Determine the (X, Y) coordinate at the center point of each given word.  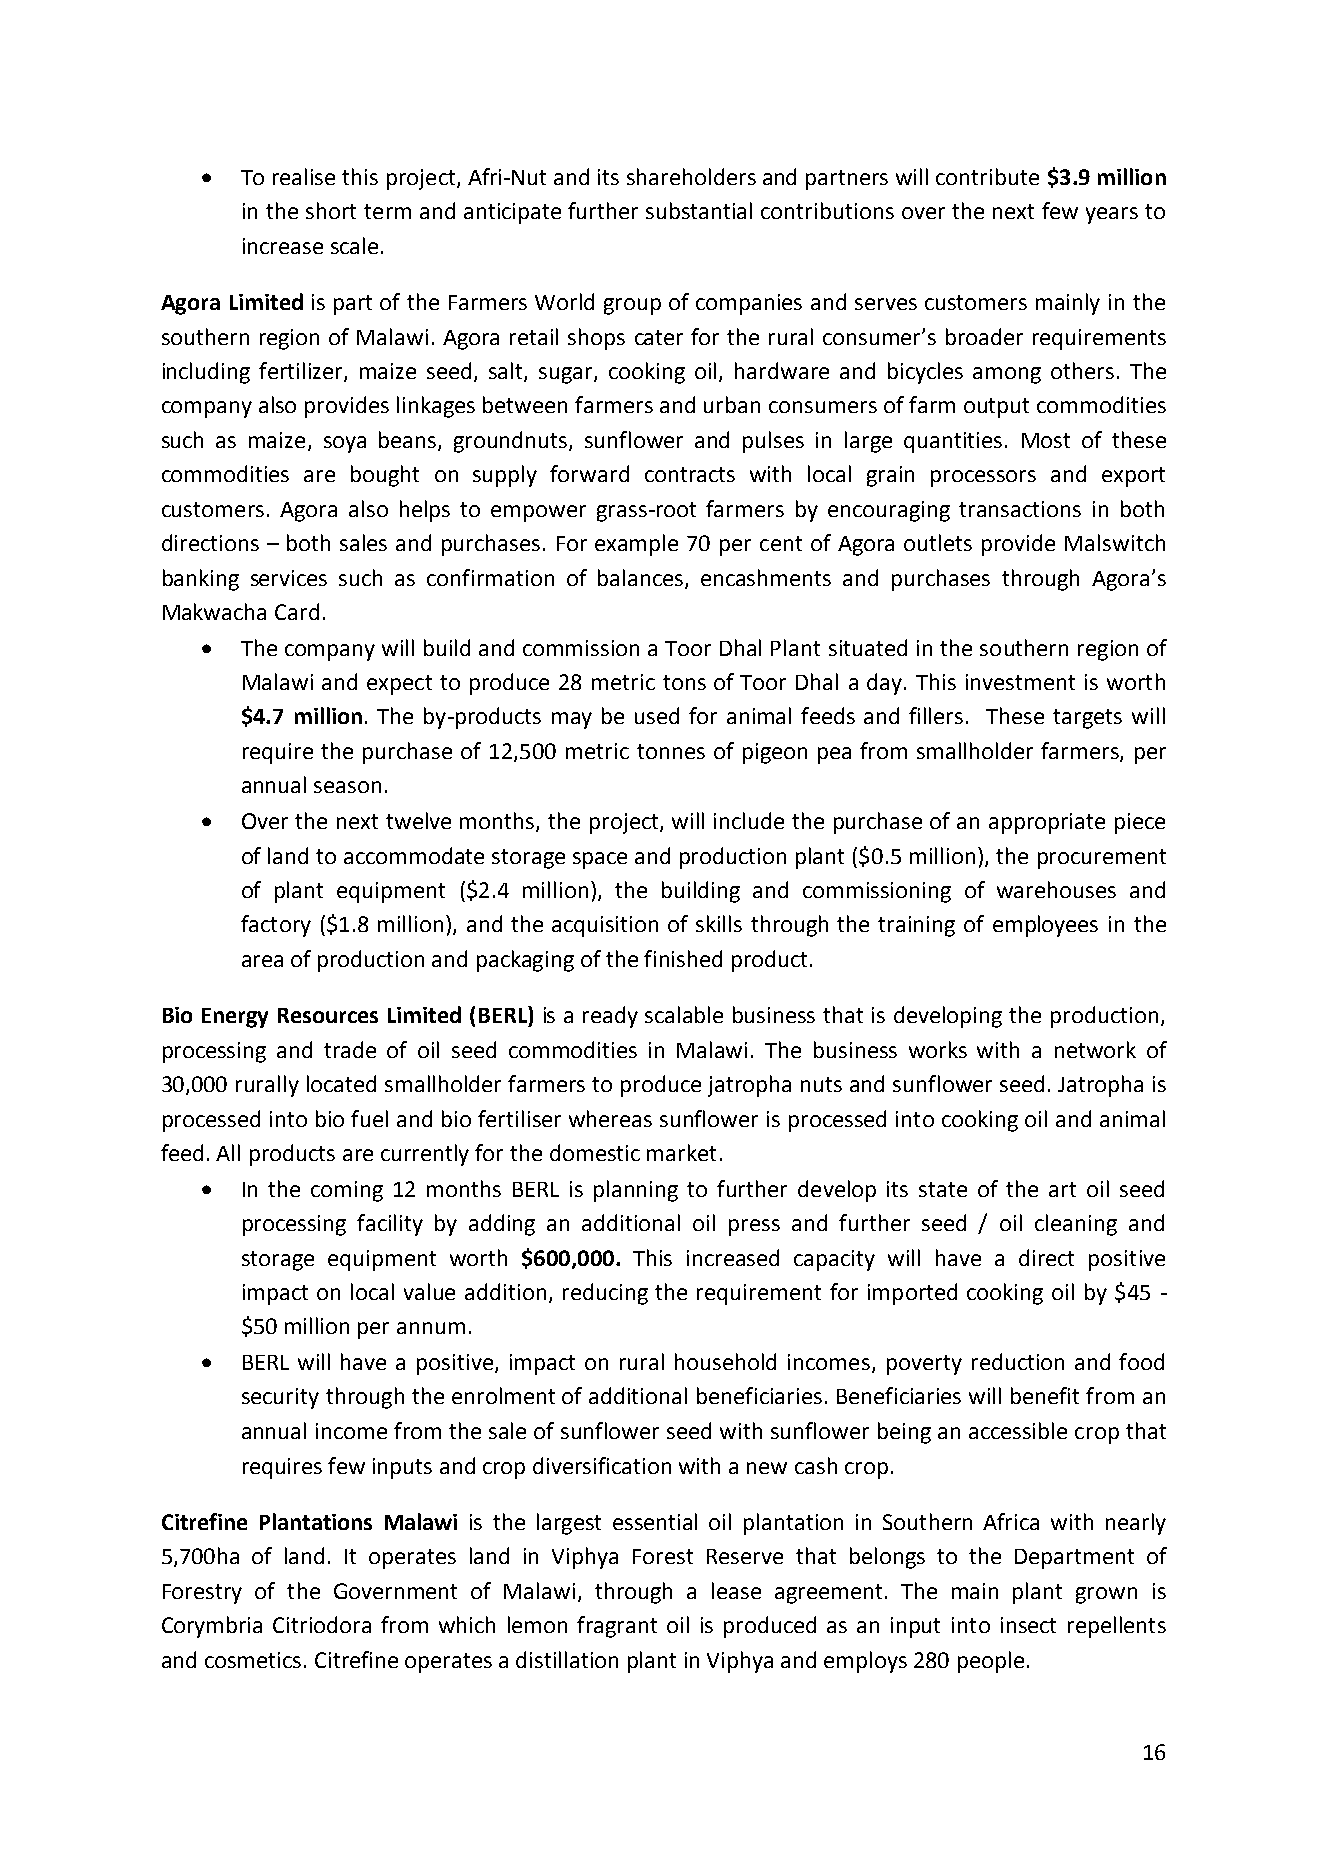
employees (1045, 926)
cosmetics (253, 1660)
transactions (1020, 509)
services (289, 578)
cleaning (1076, 1225)
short (331, 210)
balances (642, 578)
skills (719, 923)
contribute (987, 176)
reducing (605, 1294)
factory (276, 926)
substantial (699, 210)
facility (390, 1225)
